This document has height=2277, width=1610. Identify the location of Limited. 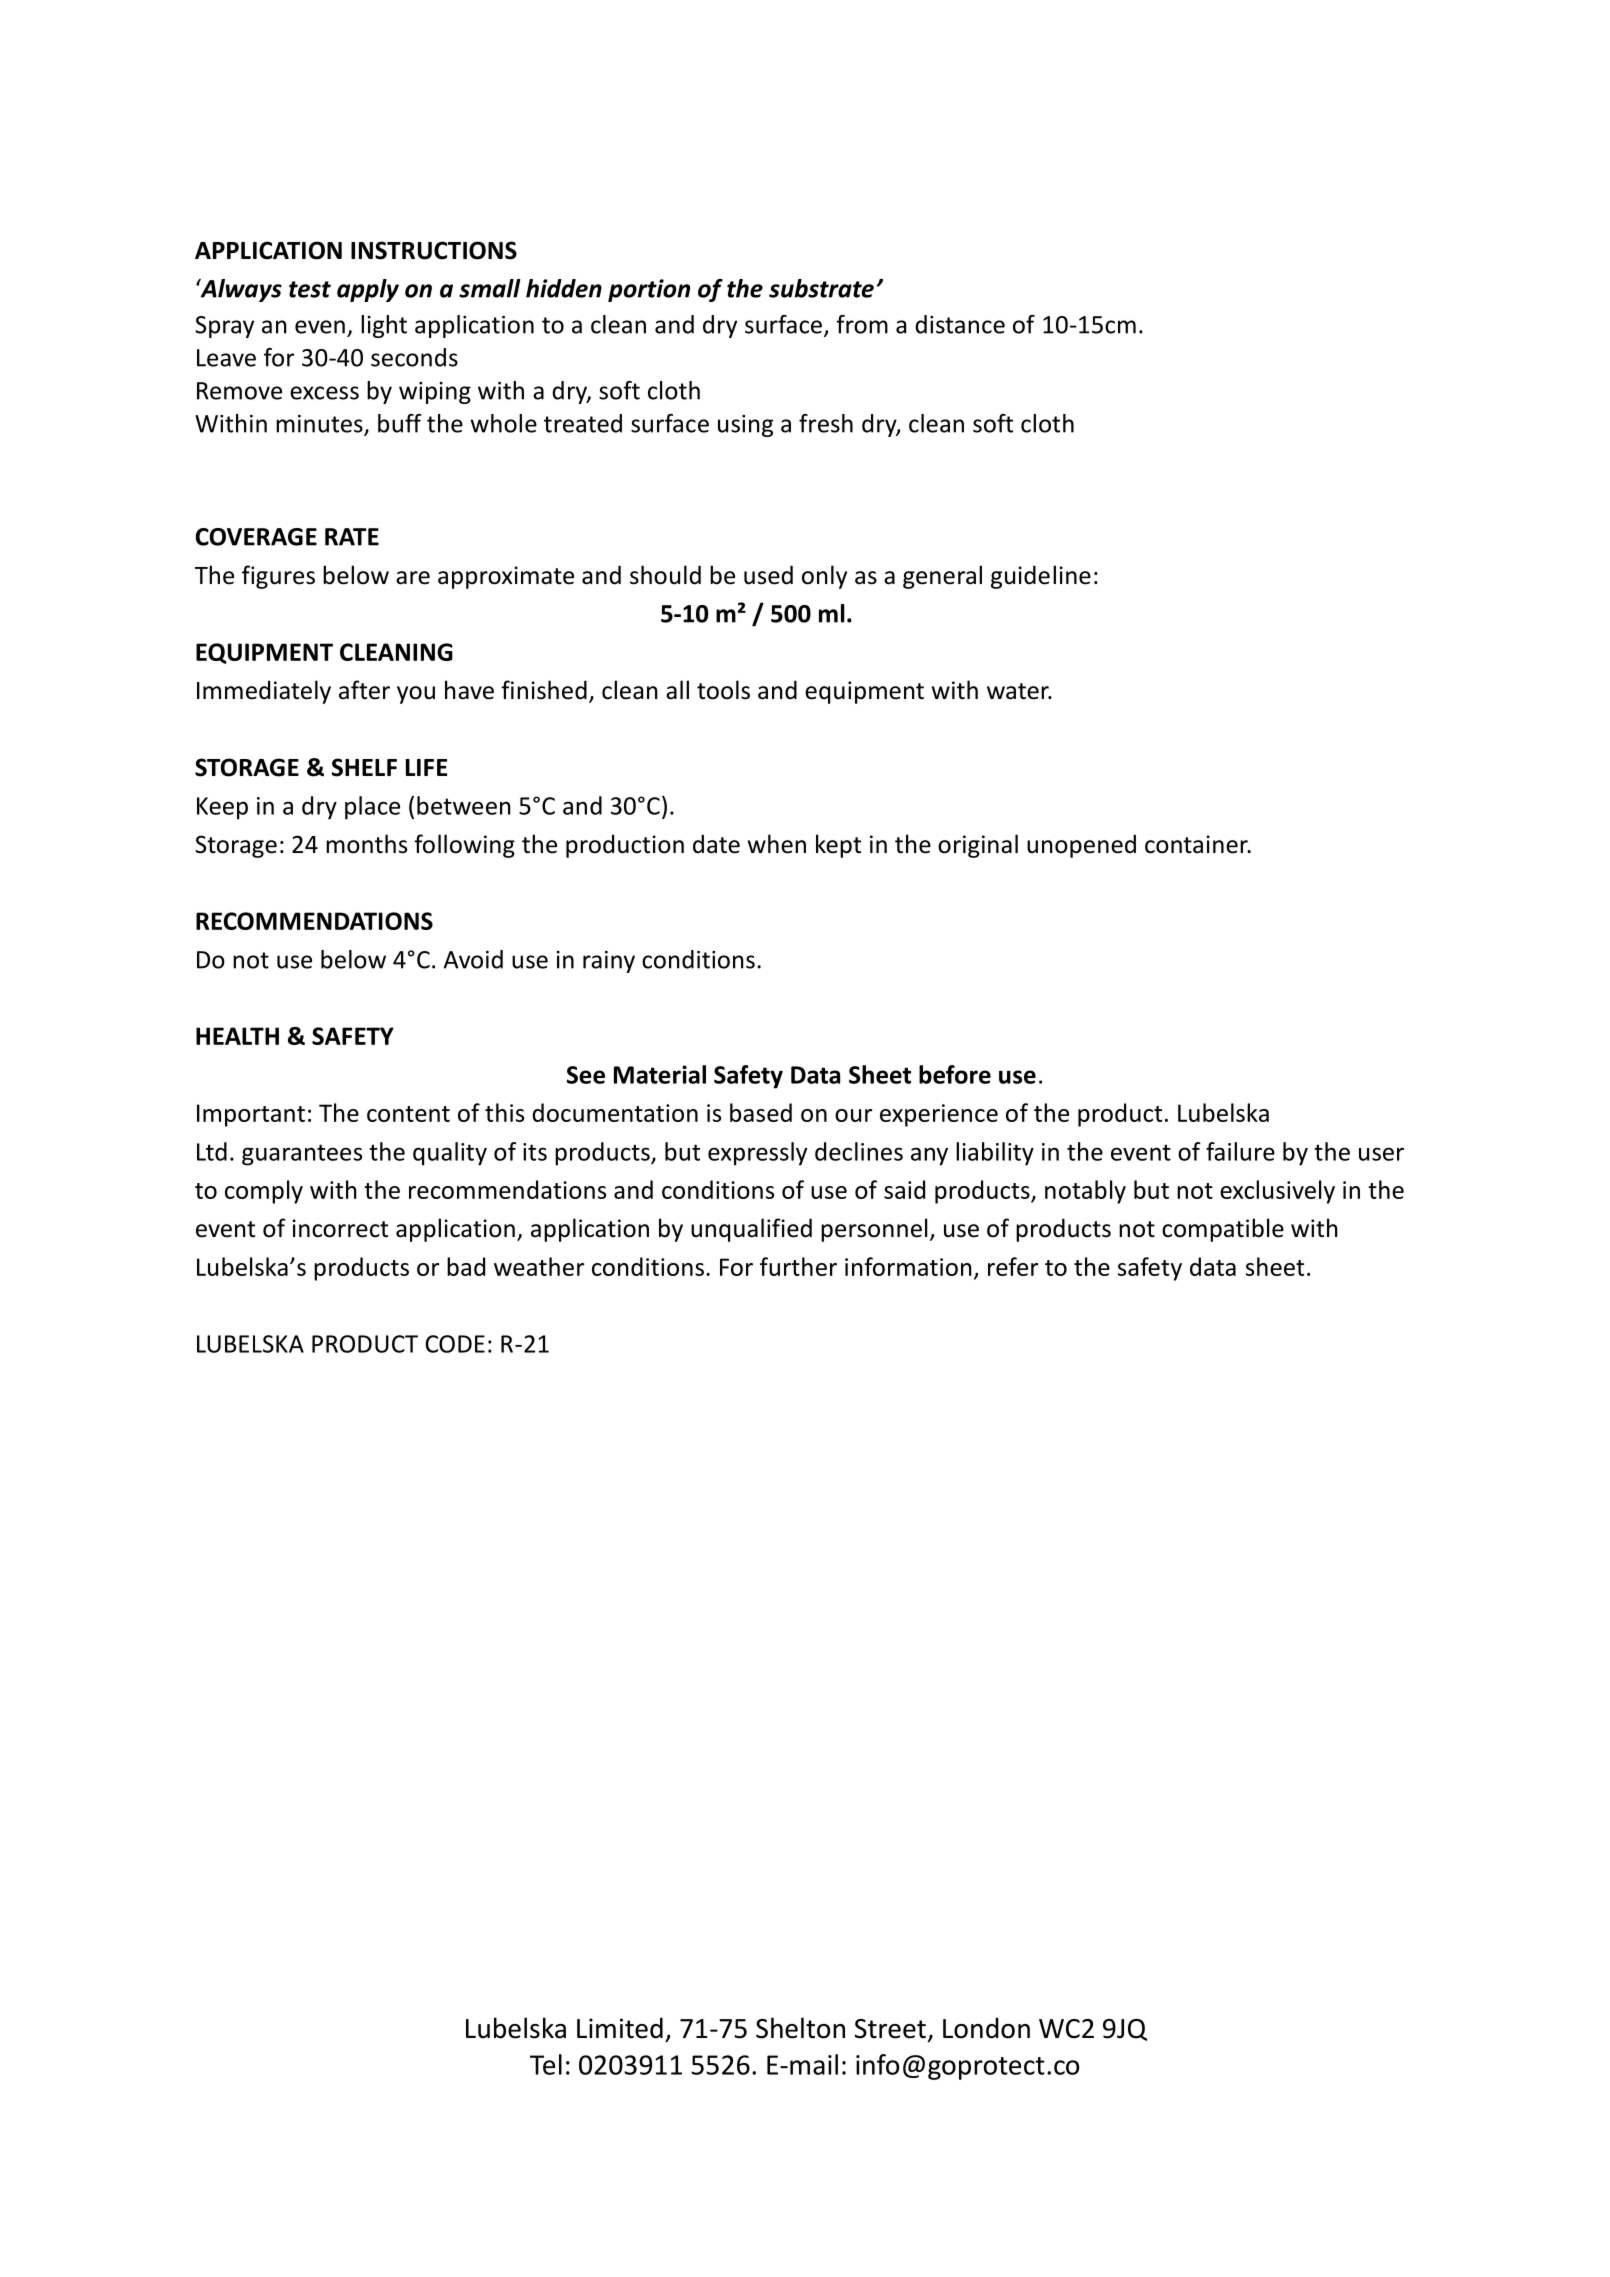
(620, 2028).
